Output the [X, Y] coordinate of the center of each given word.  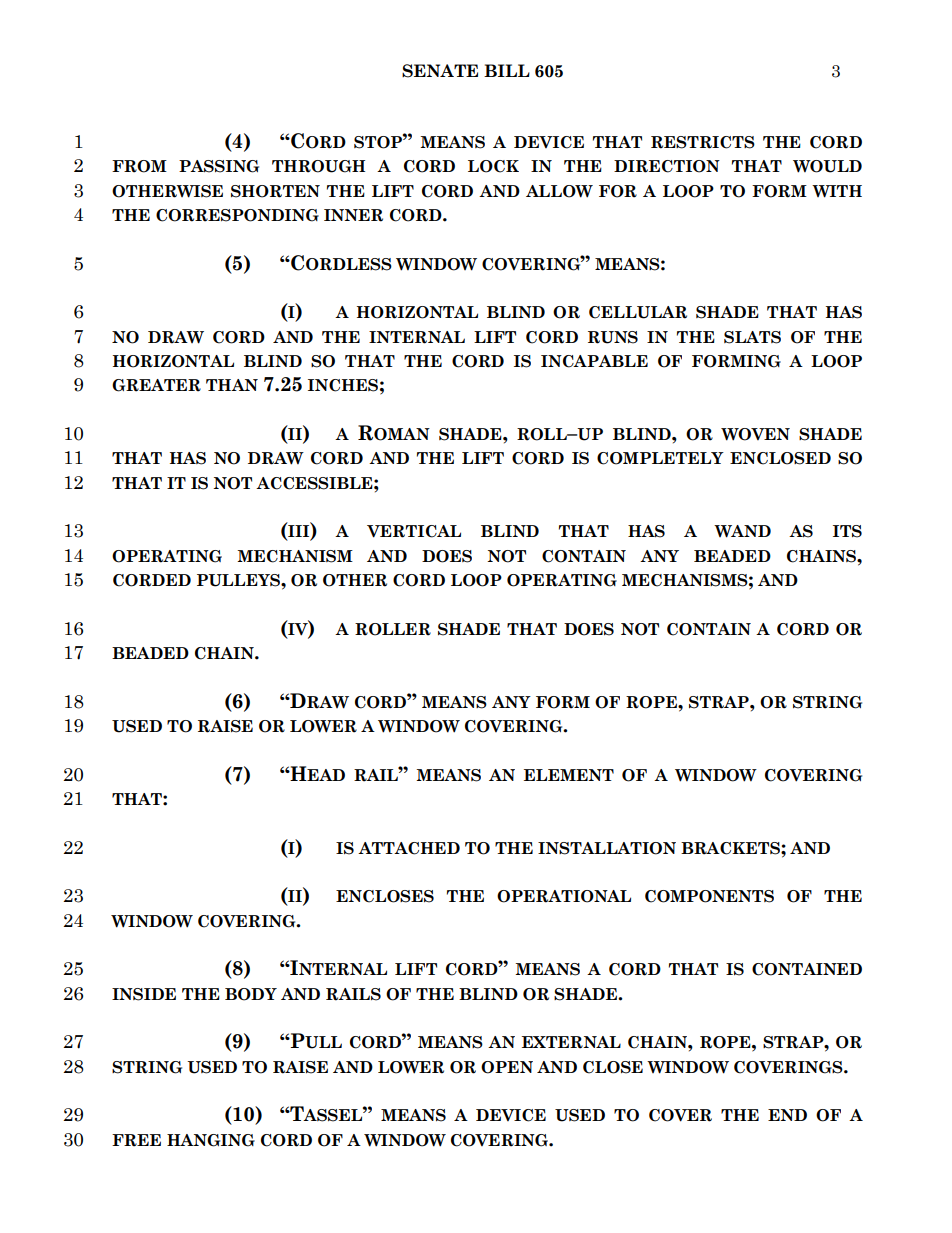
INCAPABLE [594, 361]
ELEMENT [569, 775]
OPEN [507, 1067]
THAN [232, 385]
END [787, 1115]
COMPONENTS [709, 896]
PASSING [219, 166]
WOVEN [755, 434]
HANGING [211, 1140]
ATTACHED [409, 848]
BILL [507, 70]
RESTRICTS [703, 142]
